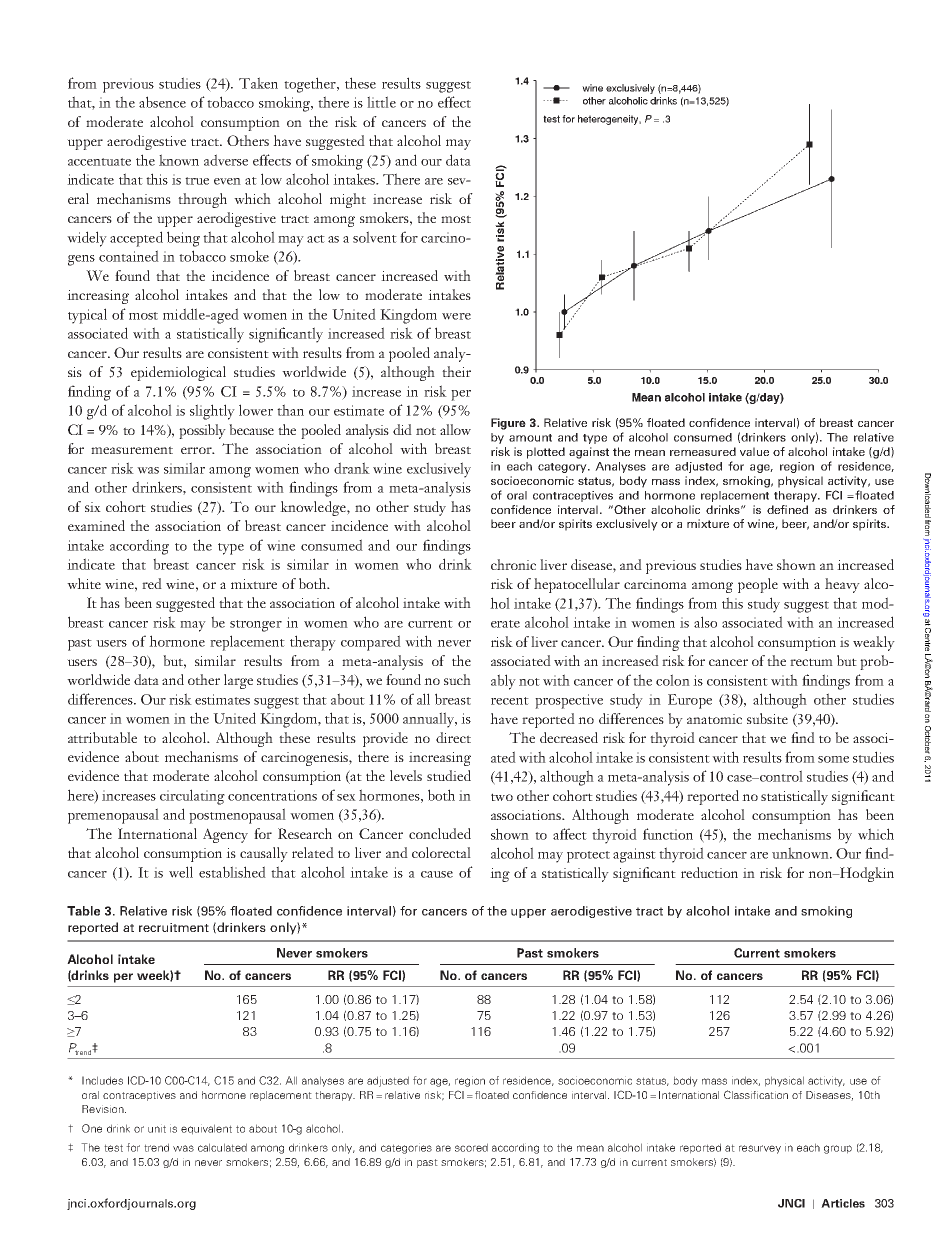 The image size is (952, 1256). I want to click on rectum, so click(811, 662).
